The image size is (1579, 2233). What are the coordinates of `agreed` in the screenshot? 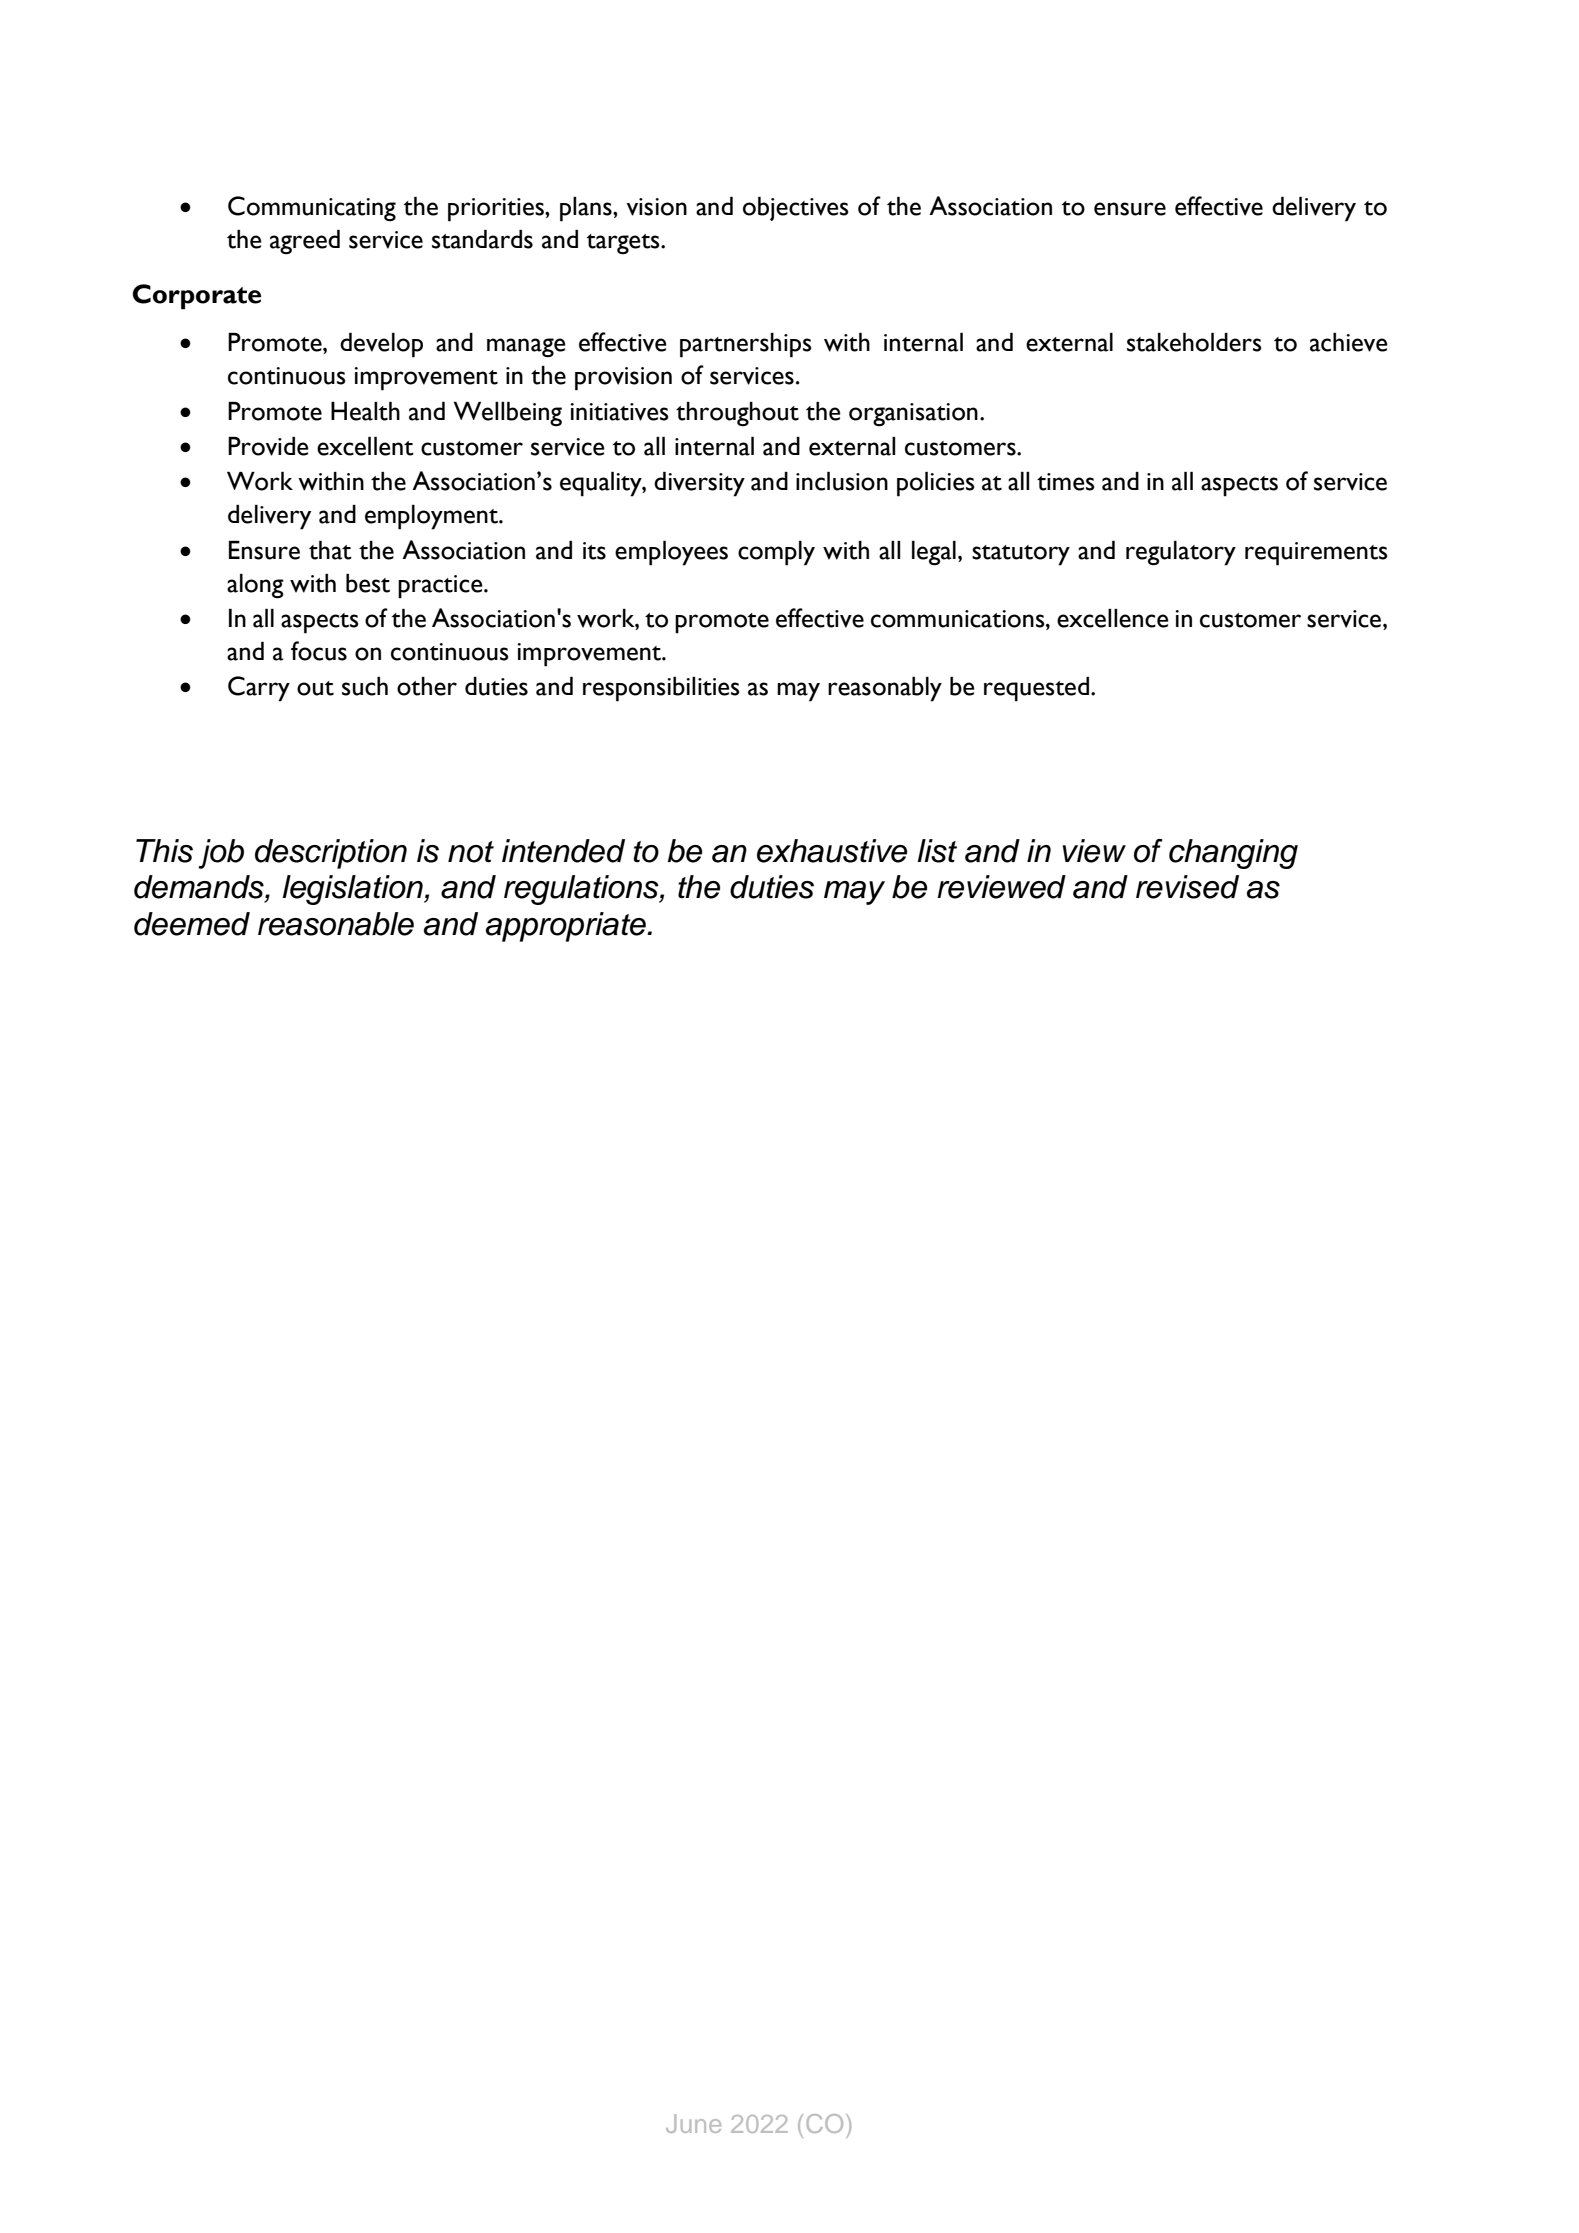 It's located at (305, 242).
